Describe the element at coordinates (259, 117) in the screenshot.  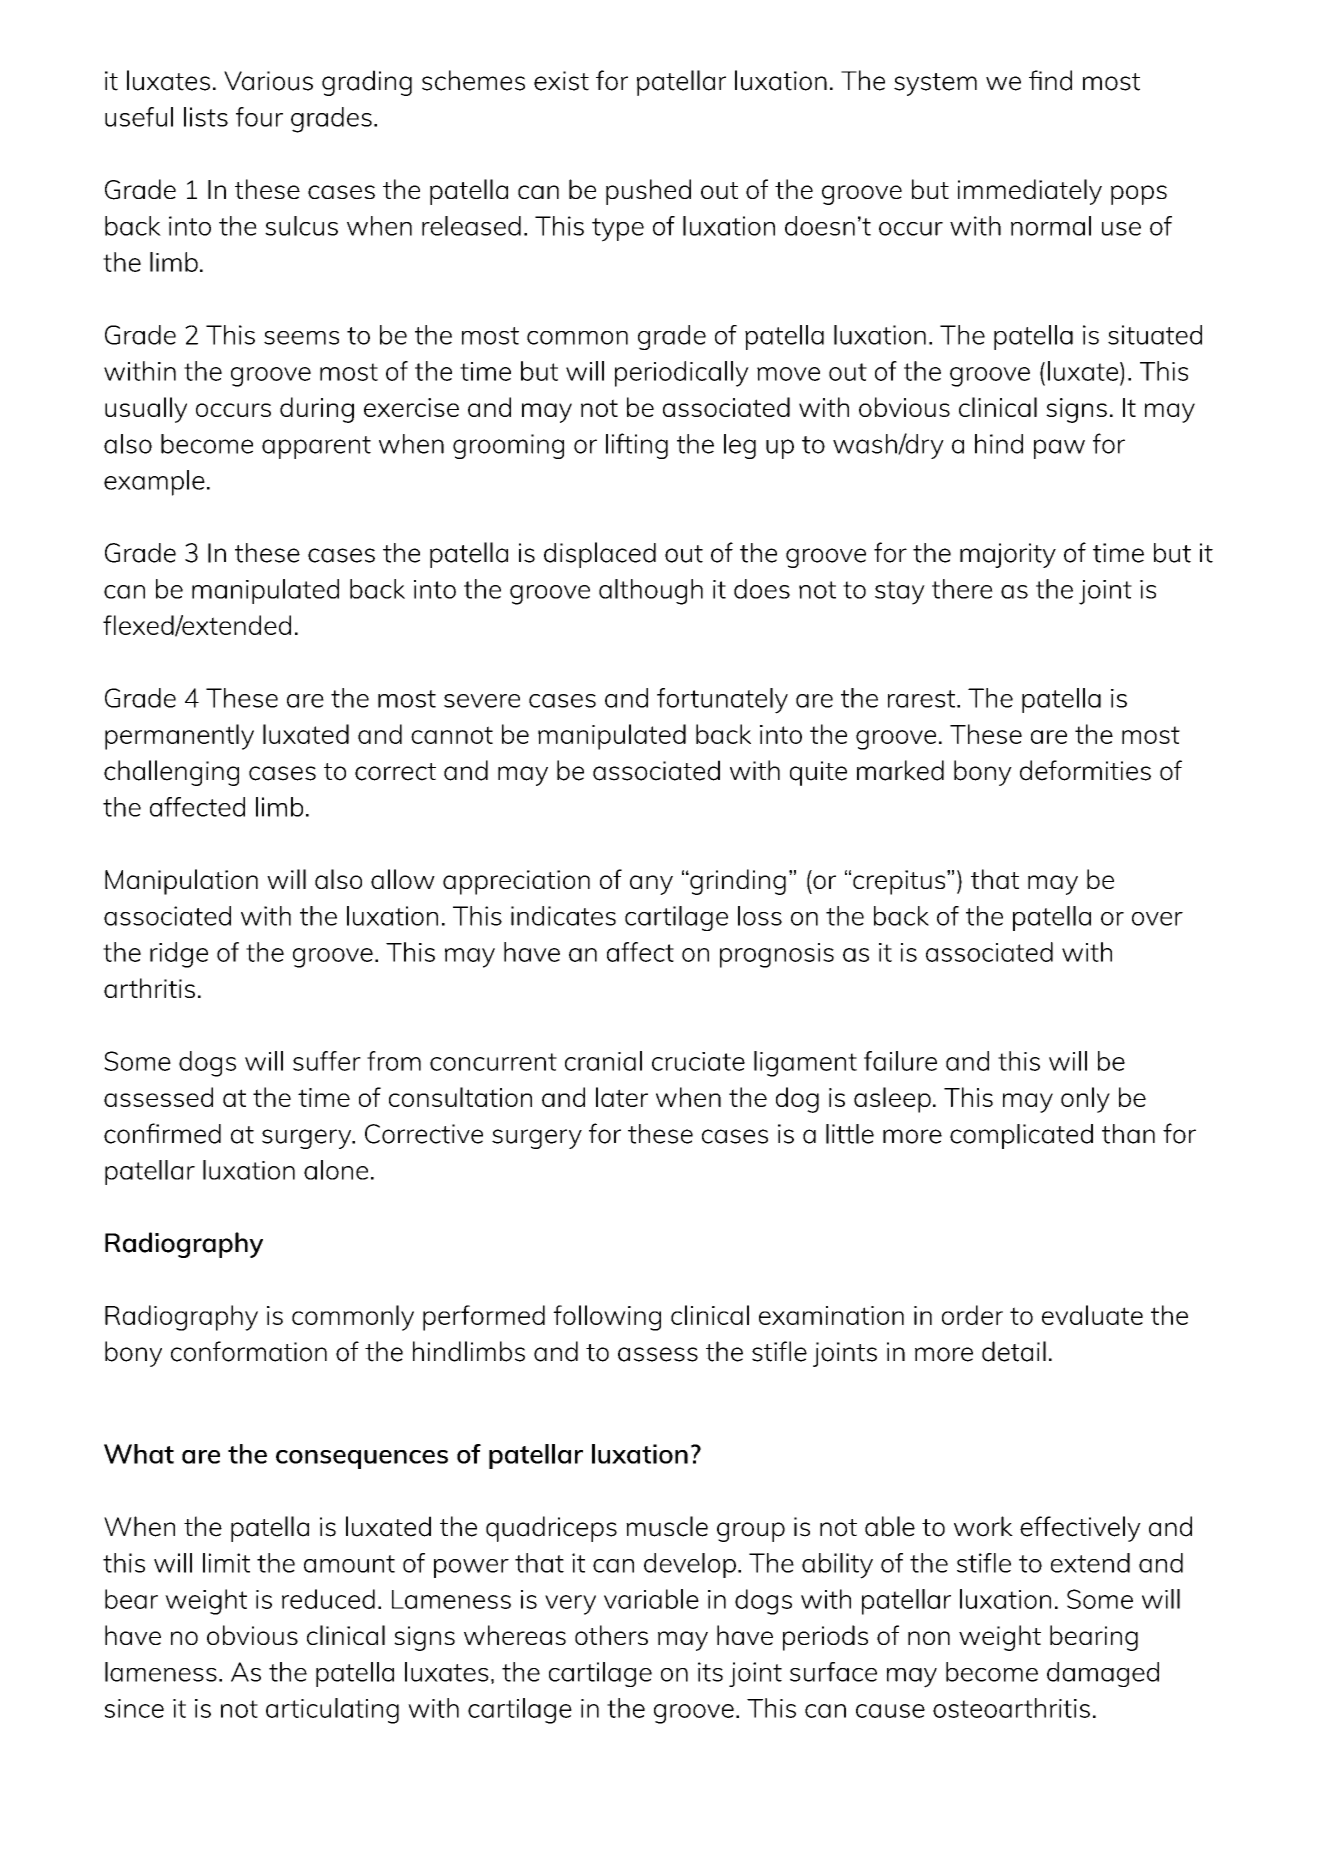
I see `four` at that location.
